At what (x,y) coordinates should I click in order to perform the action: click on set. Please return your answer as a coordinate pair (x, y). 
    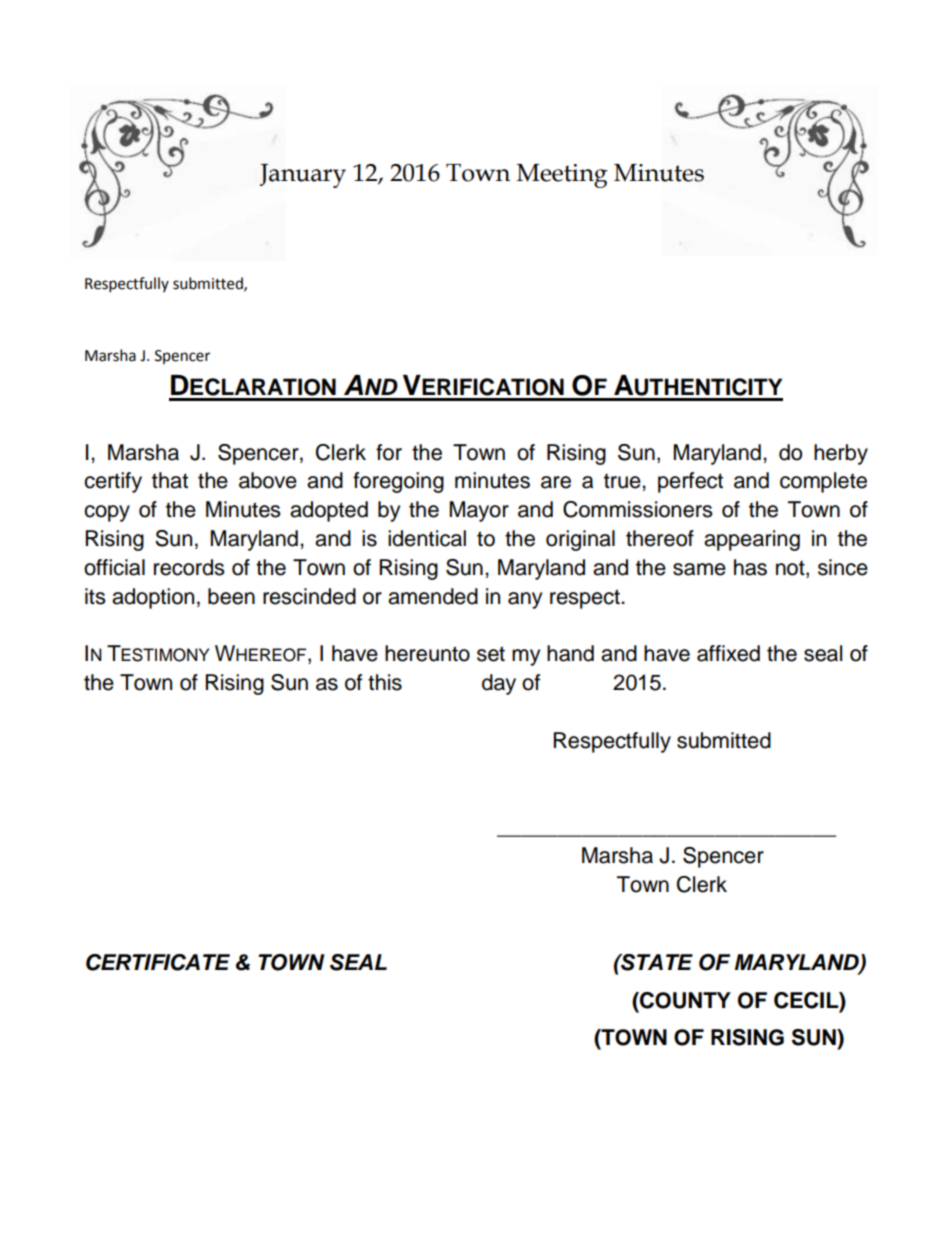
    Looking at the image, I should click on (491, 654).
